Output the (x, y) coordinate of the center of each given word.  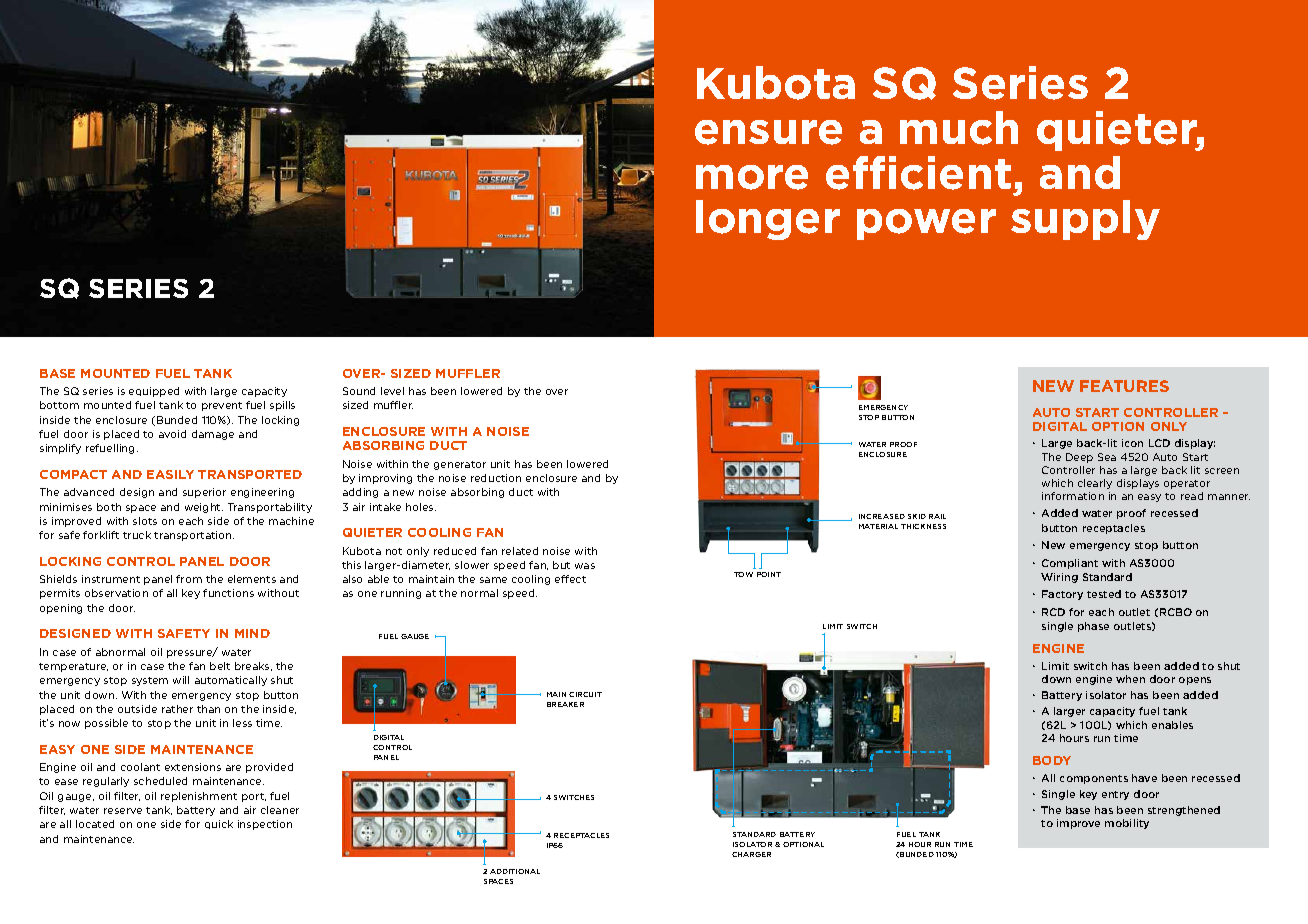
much (959, 128)
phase (1093, 627)
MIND (252, 633)
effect (570, 579)
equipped (154, 392)
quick (219, 824)
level (392, 391)
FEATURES (1124, 386)
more (752, 177)
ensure (768, 132)
